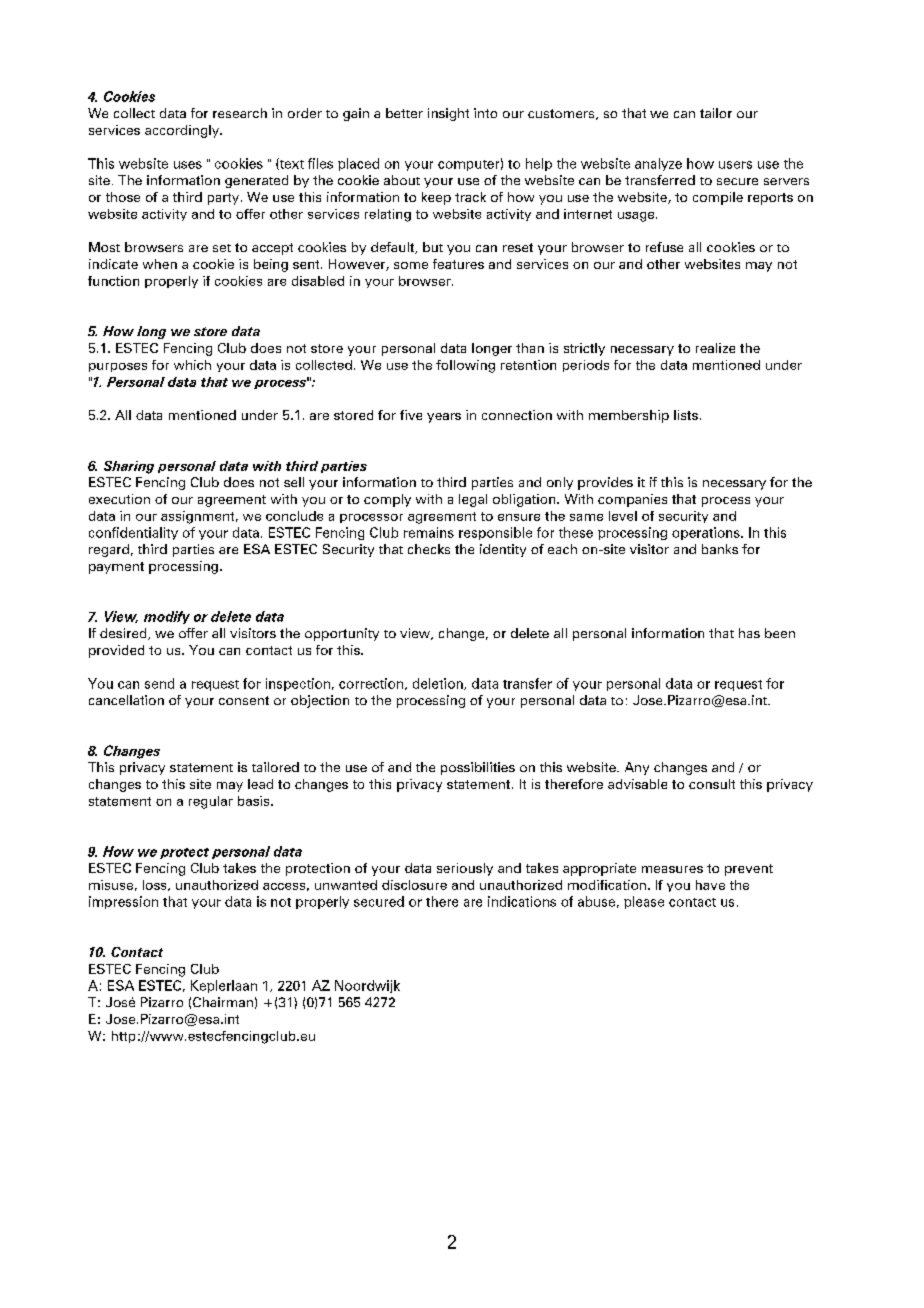 The width and height of the screenshot is (924, 1308). I want to click on banks, so click(720, 549).
